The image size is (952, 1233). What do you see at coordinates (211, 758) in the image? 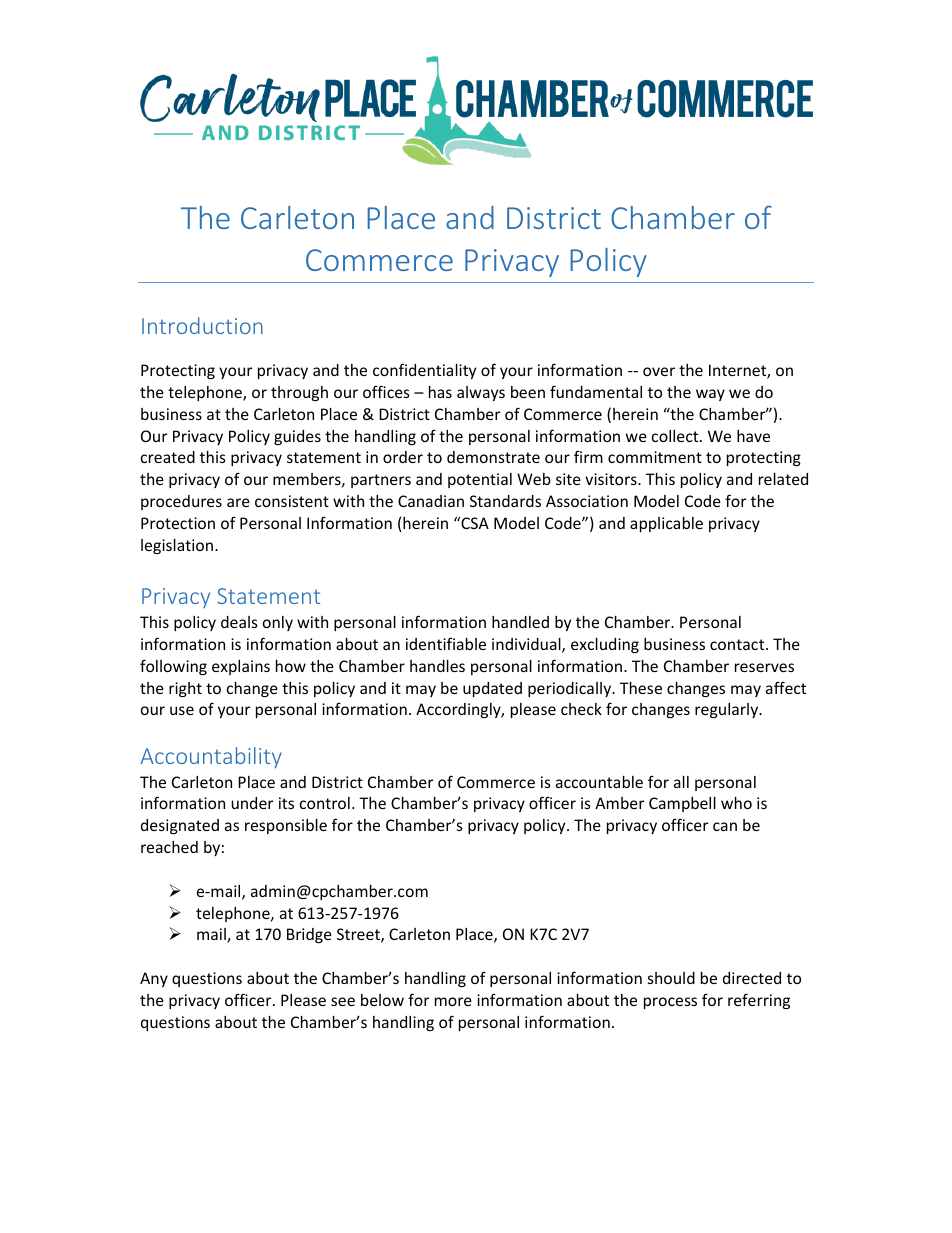
I see `Accountability` at bounding box center [211, 758].
